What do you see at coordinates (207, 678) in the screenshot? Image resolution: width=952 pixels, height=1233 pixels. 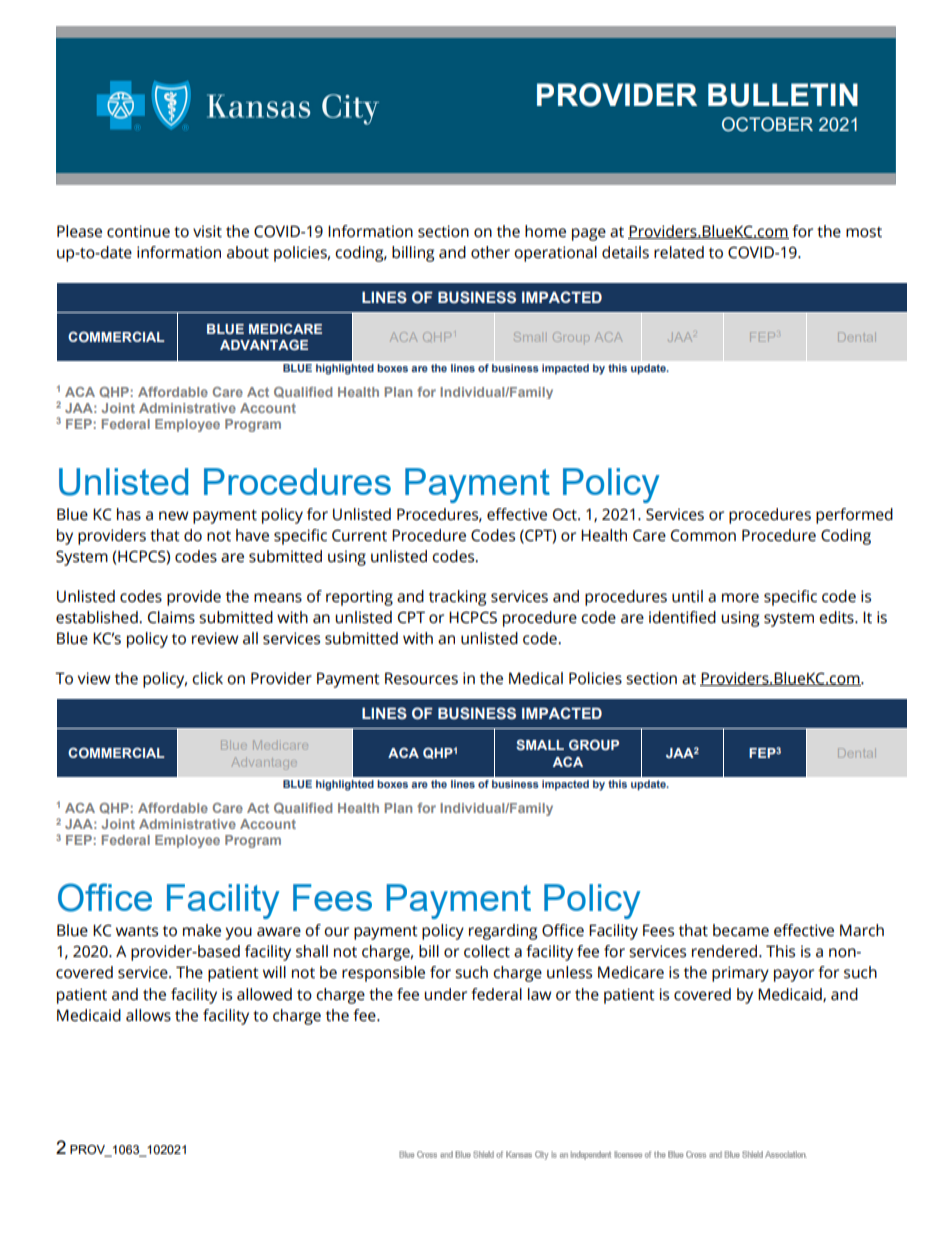 I see `click` at bounding box center [207, 678].
